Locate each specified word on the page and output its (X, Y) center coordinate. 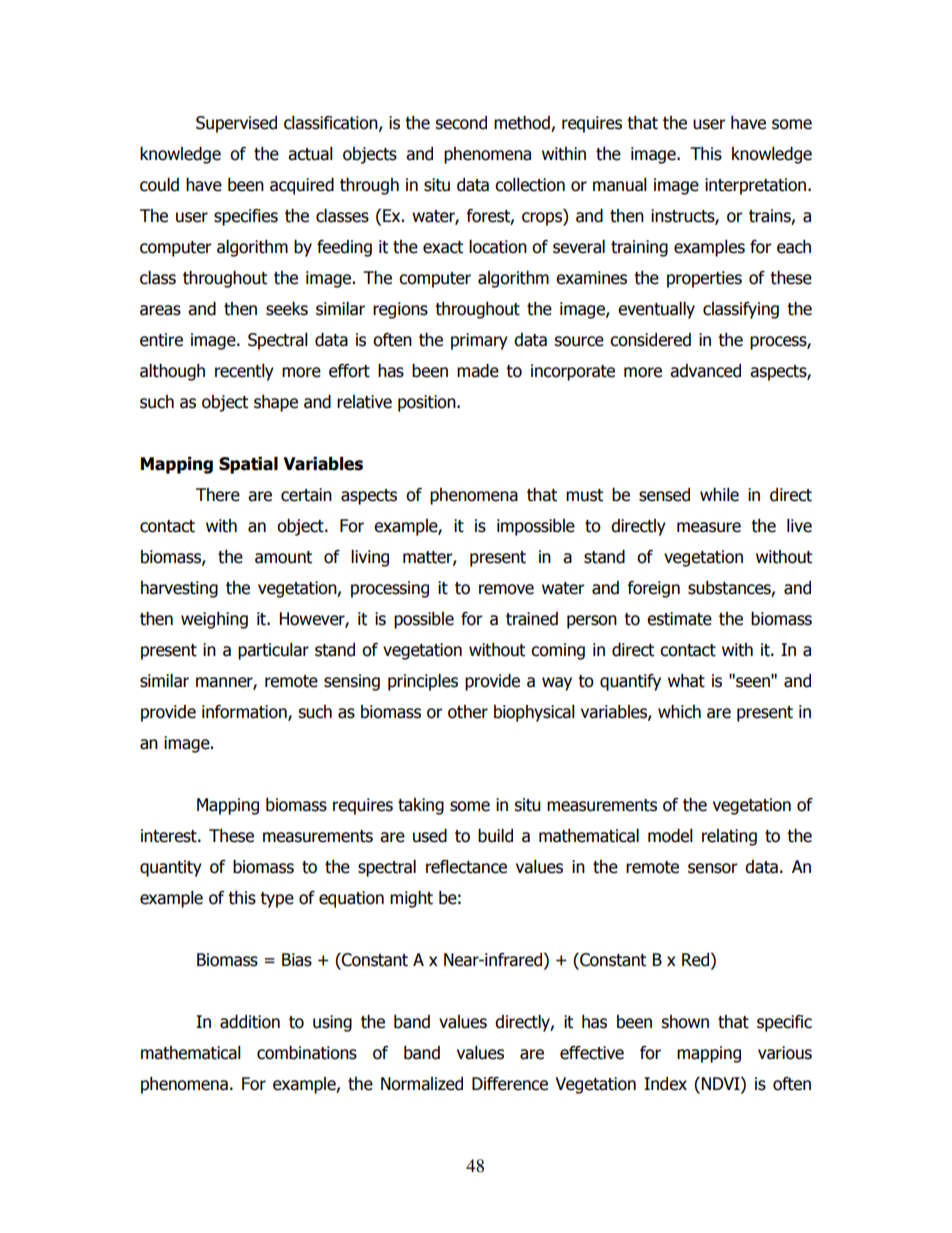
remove (506, 589)
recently (244, 372)
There (218, 495)
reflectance (466, 867)
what (686, 681)
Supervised (236, 124)
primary (479, 341)
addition (250, 1022)
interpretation (755, 186)
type (277, 900)
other (468, 712)
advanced (705, 371)
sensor (713, 868)
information (245, 713)
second (461, 123)
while (719, 495)
